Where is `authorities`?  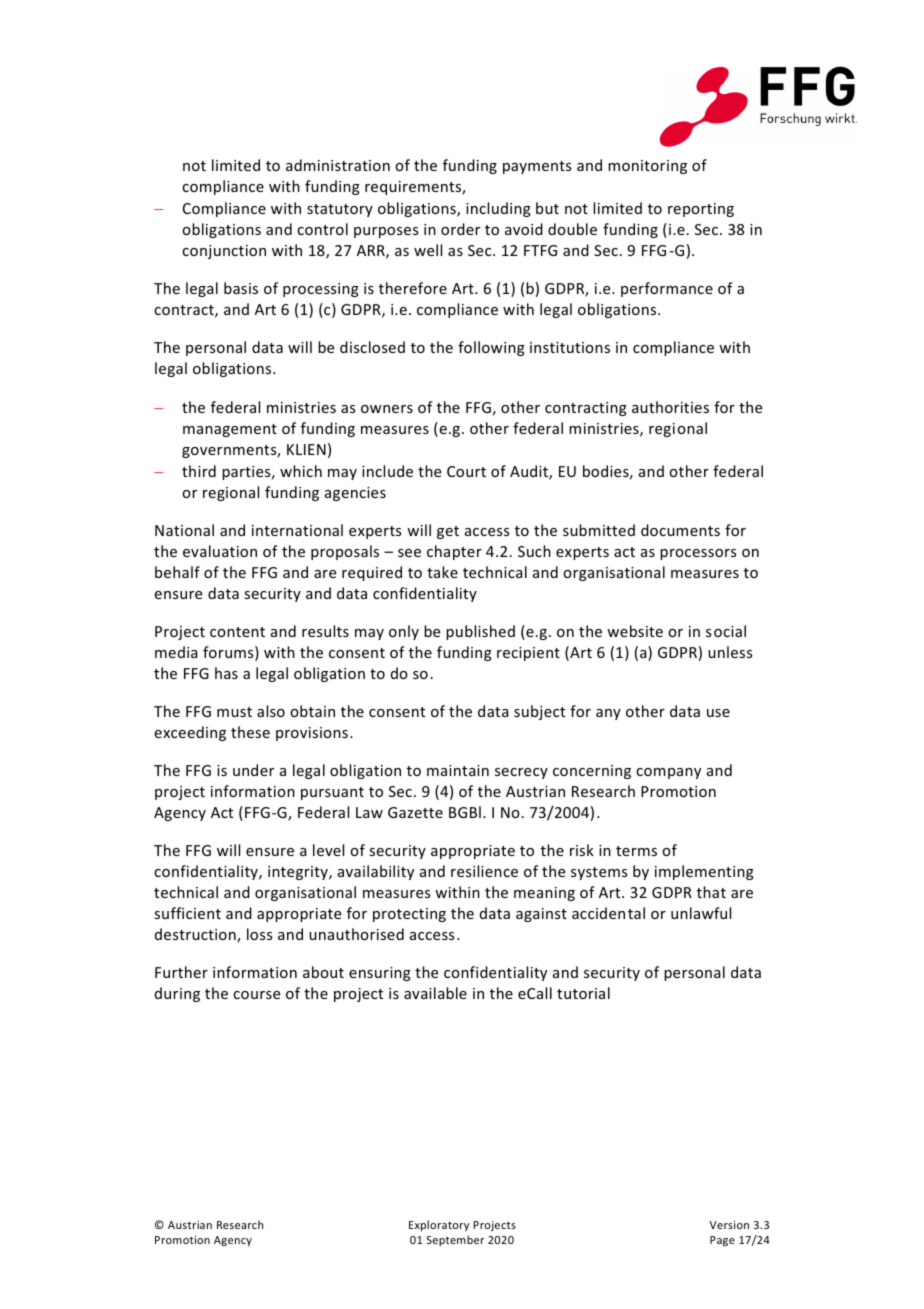 authorities is located at coordinates (670, 407).
